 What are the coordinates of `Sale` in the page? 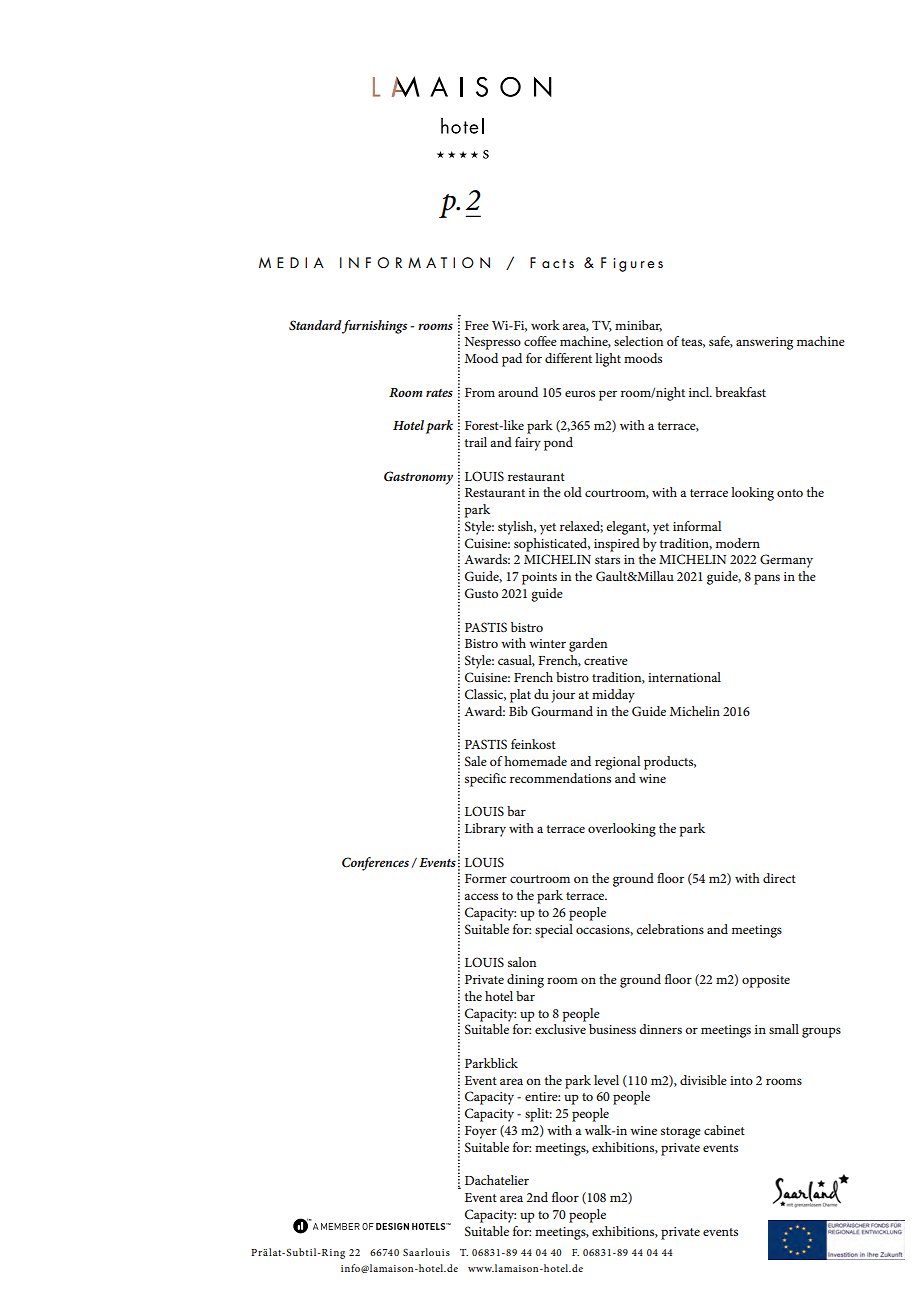 It's located at (476, 761).
